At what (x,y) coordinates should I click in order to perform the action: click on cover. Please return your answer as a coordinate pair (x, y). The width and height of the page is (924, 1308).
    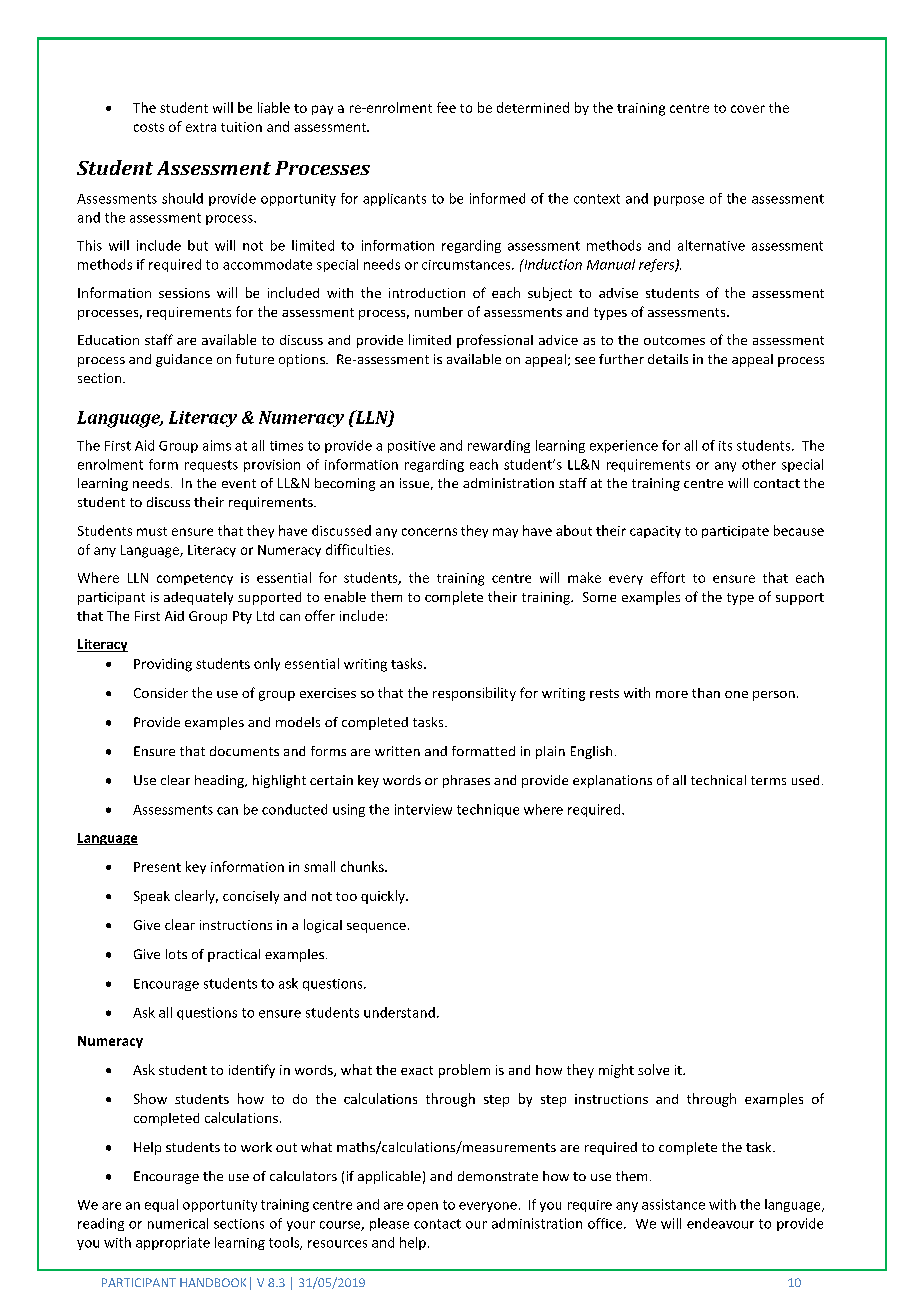
    Looking at the image, I should click on (748, 109).
